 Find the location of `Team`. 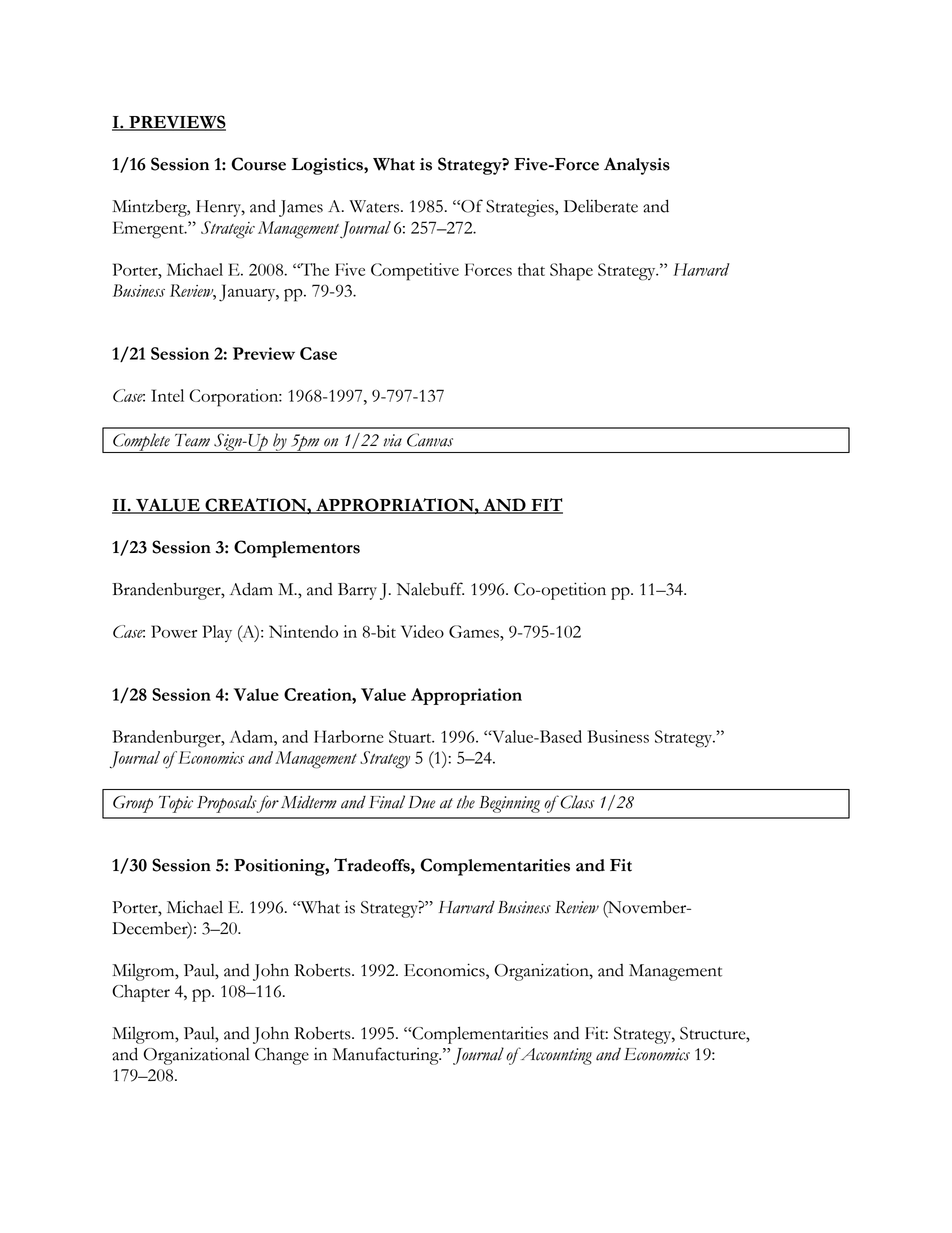

Team is located at coordinates (192, 440).
